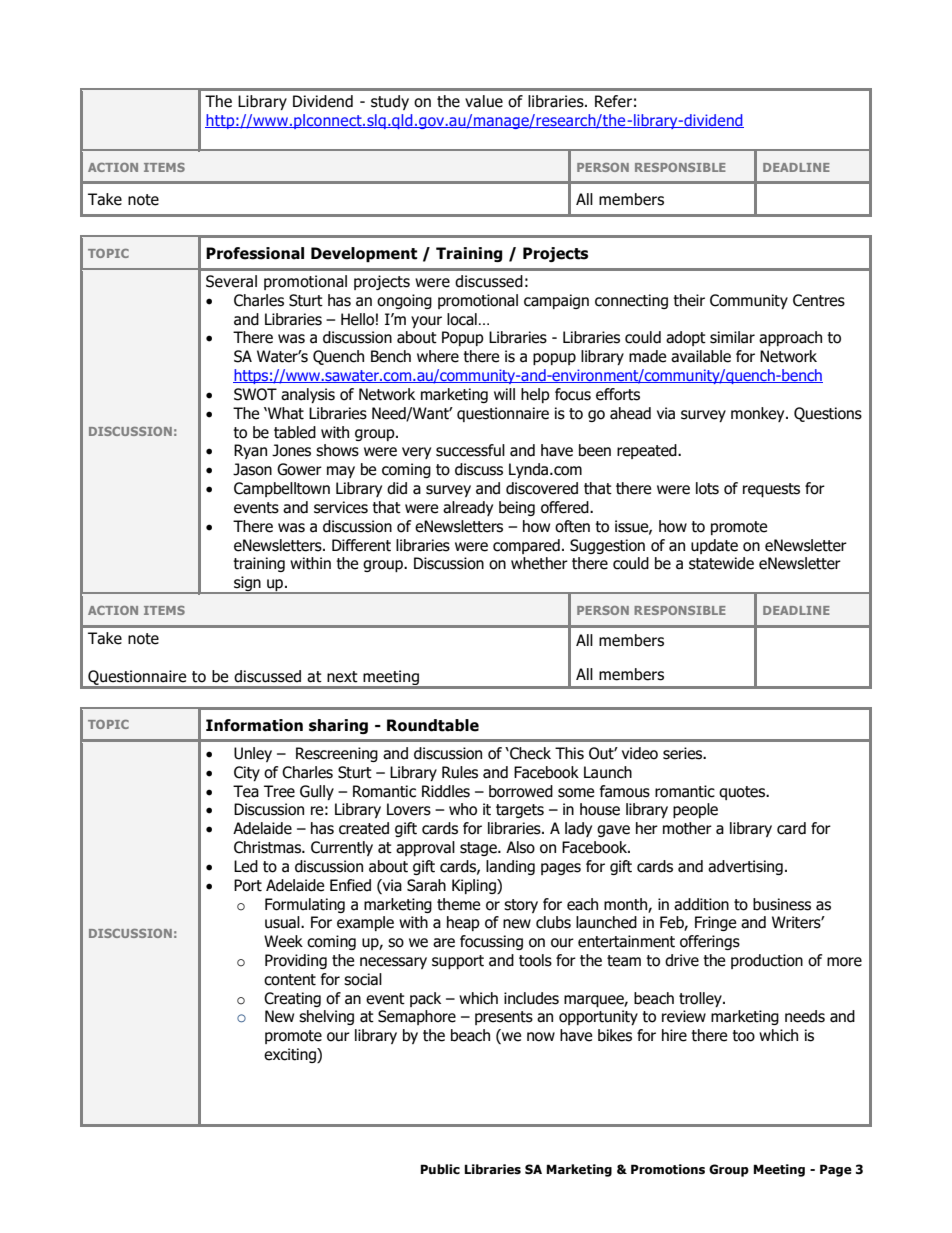  I want to click on exciting, so click(291, 1055).
